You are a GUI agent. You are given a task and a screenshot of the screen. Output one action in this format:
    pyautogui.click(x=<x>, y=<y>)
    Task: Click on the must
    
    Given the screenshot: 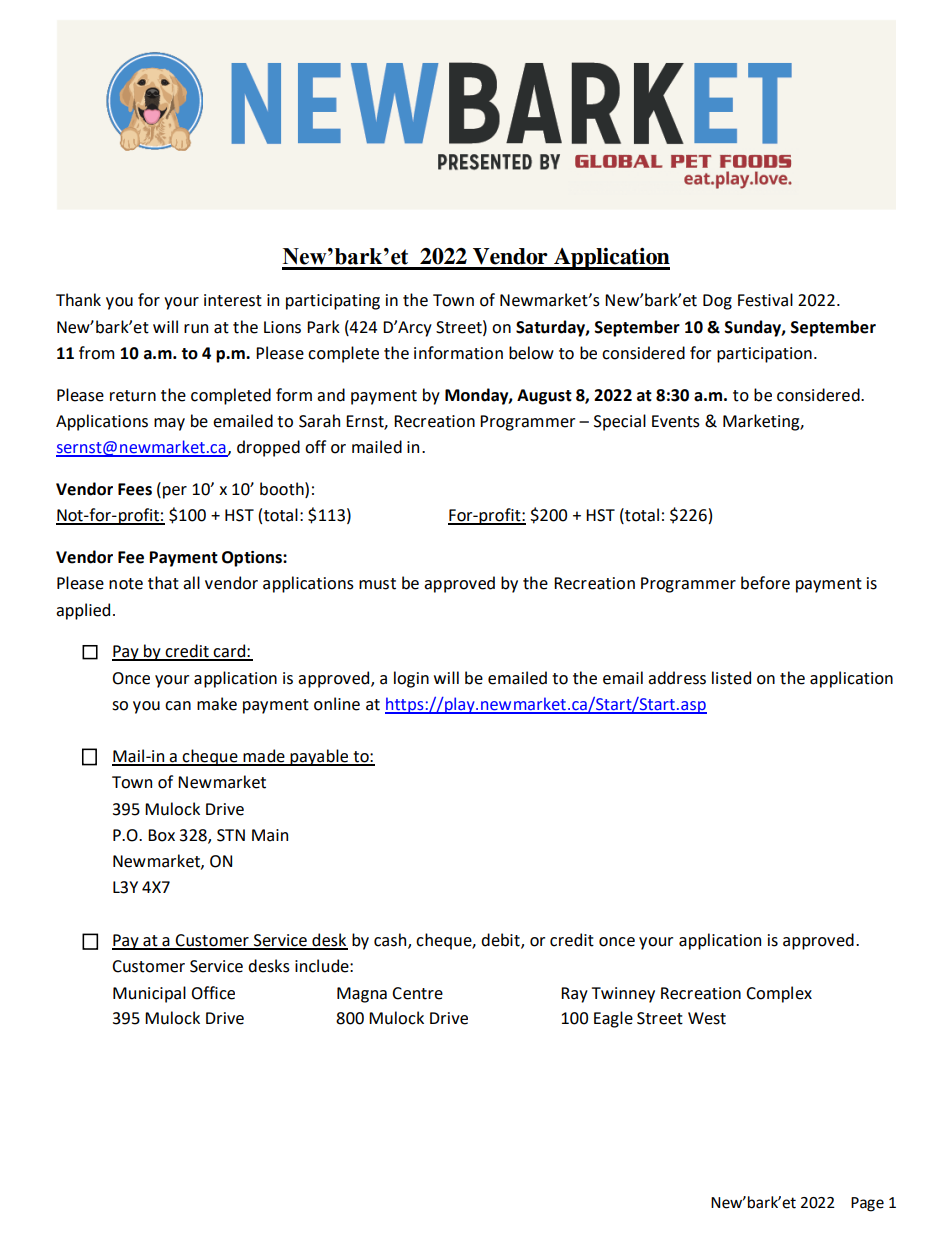 What is the action you would take?
    pyautogui.click(x=377, y=584)
